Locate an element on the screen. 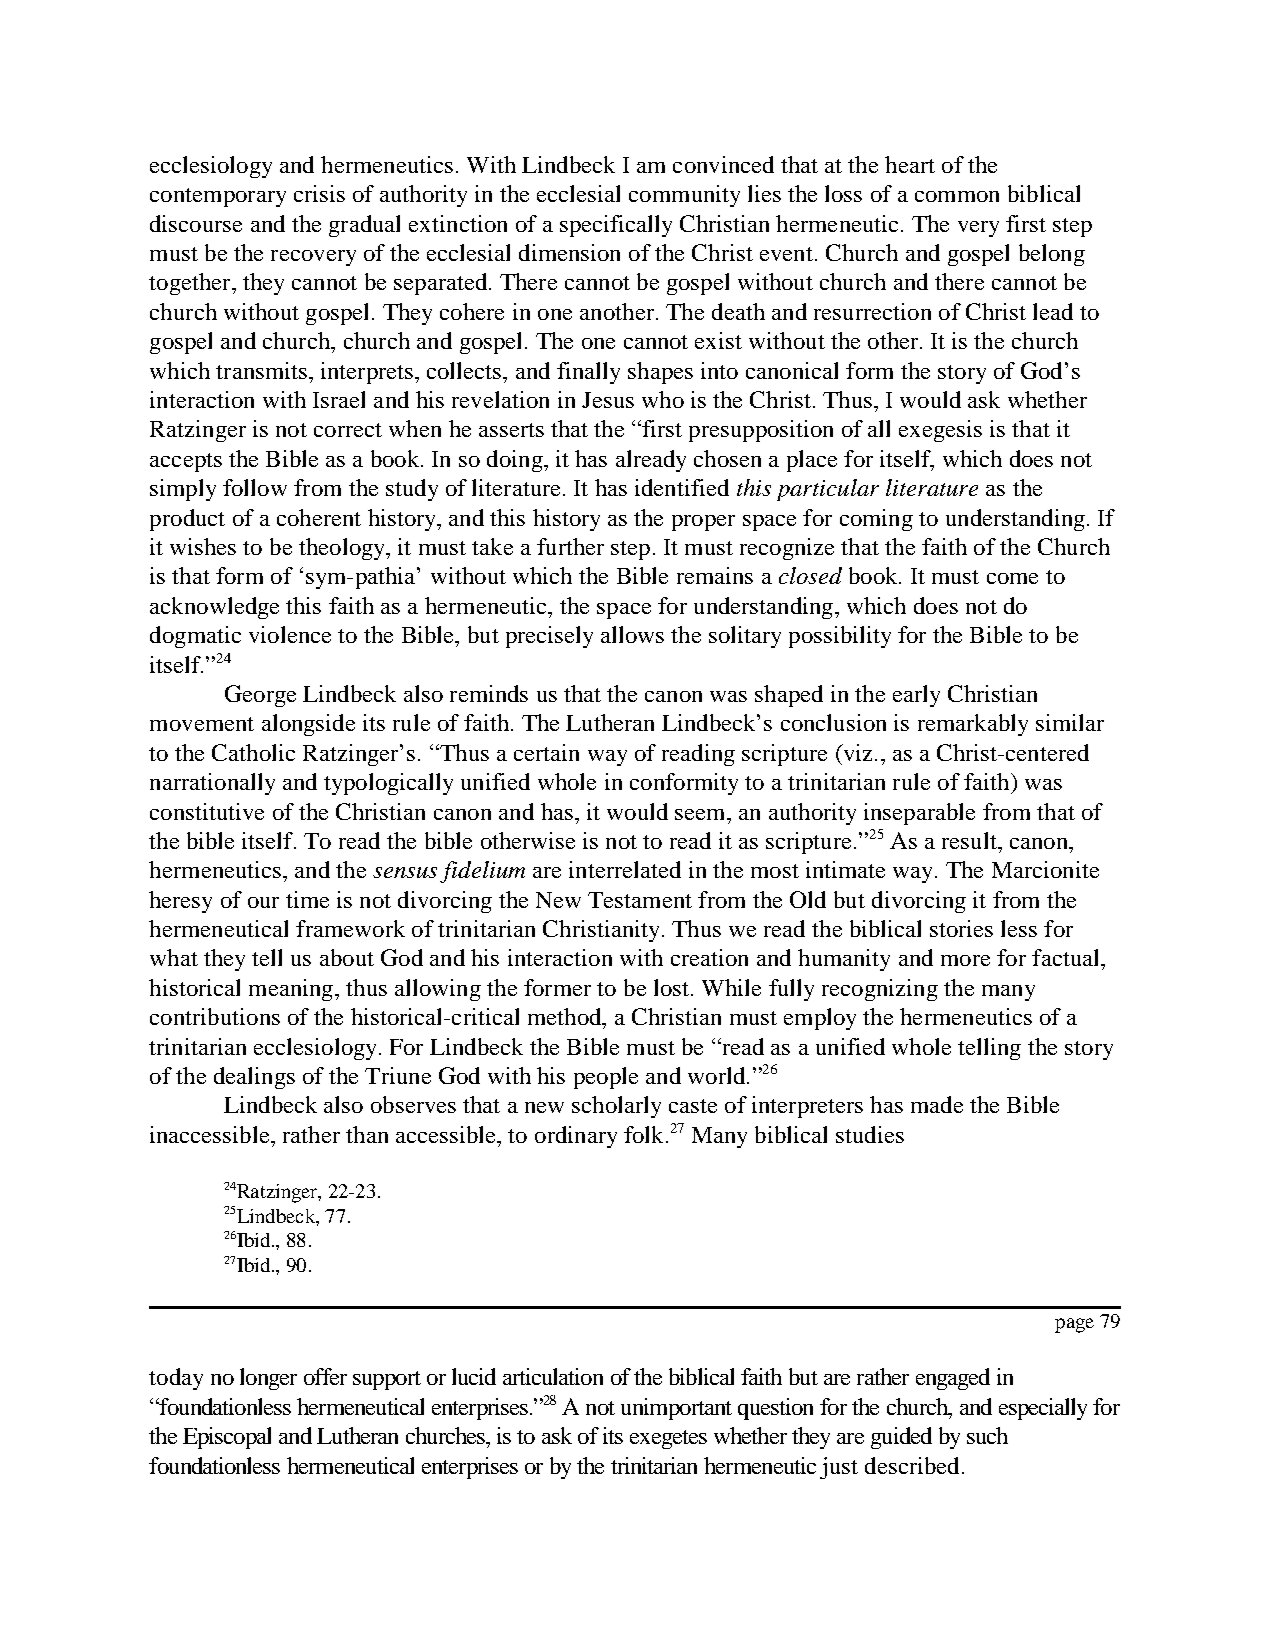 The width and height of the screenshot is (1270, 1644). violence is located at coordinates (290, 634).
